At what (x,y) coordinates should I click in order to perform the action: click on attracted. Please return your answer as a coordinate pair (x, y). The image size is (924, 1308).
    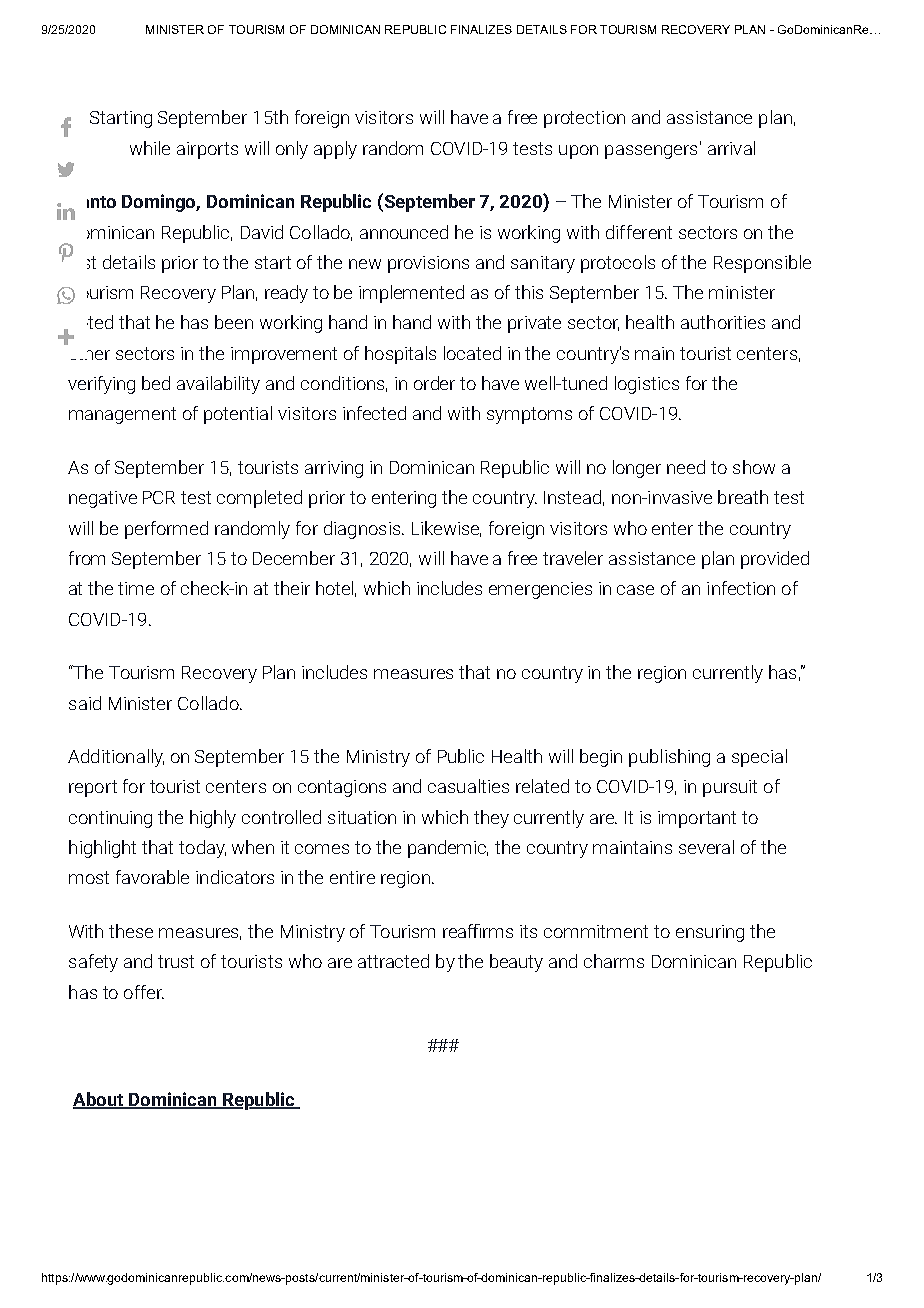
    Looking at the image, I should click on (393, 961).
